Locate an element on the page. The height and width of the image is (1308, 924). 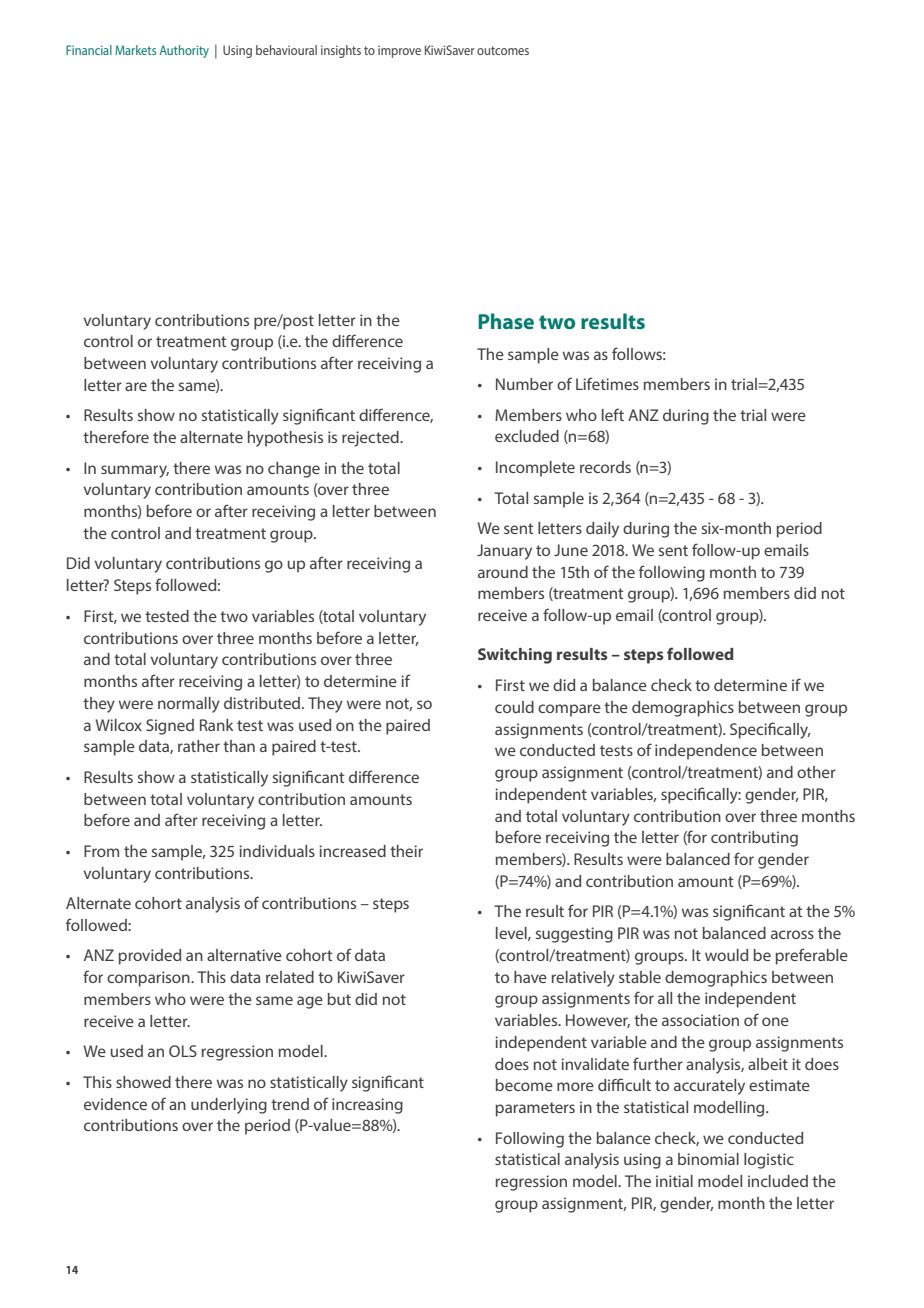
around is located at coordinates (503, 572).
